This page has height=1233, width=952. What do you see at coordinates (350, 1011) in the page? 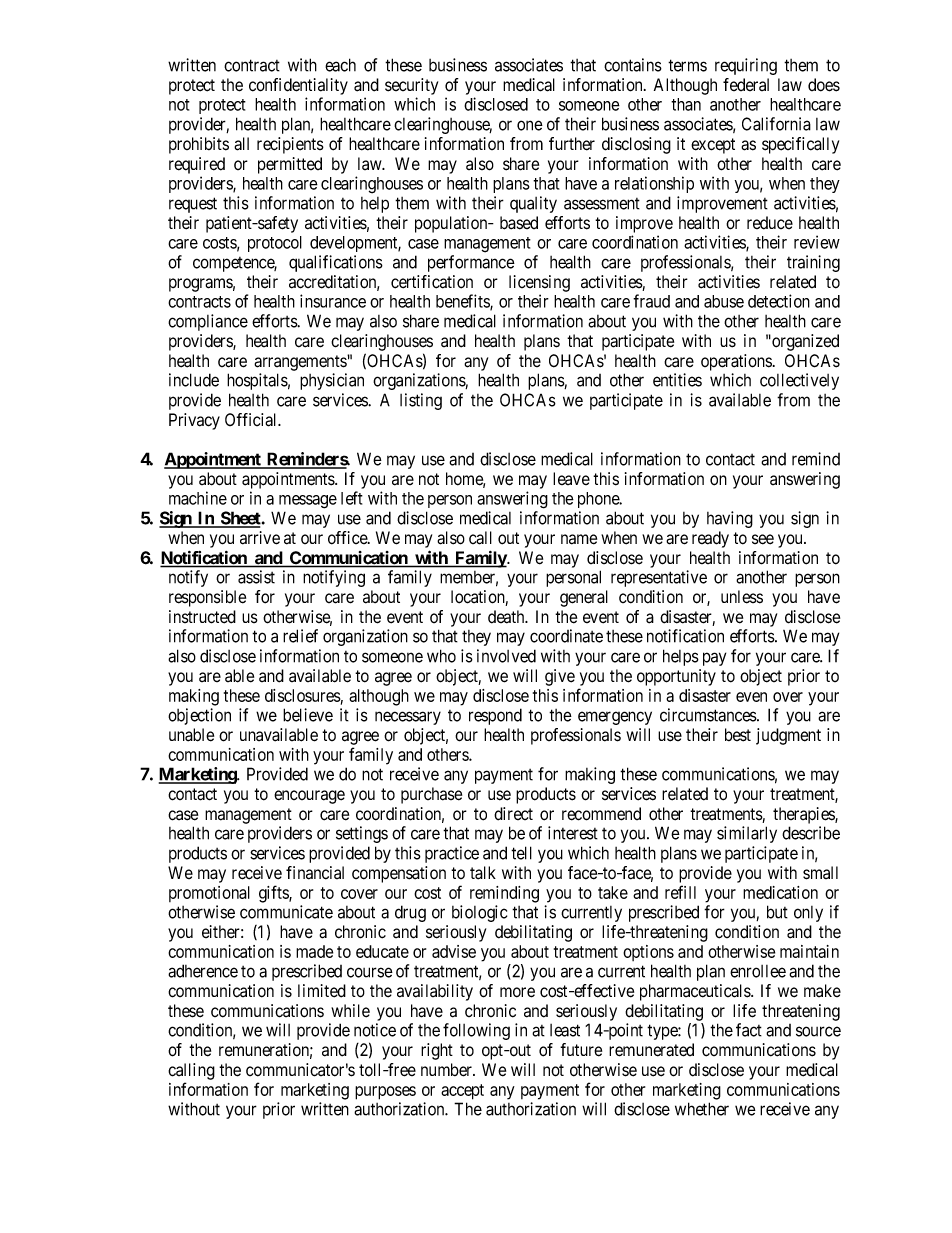
I see `while` at bounding box center [350, 1011].
